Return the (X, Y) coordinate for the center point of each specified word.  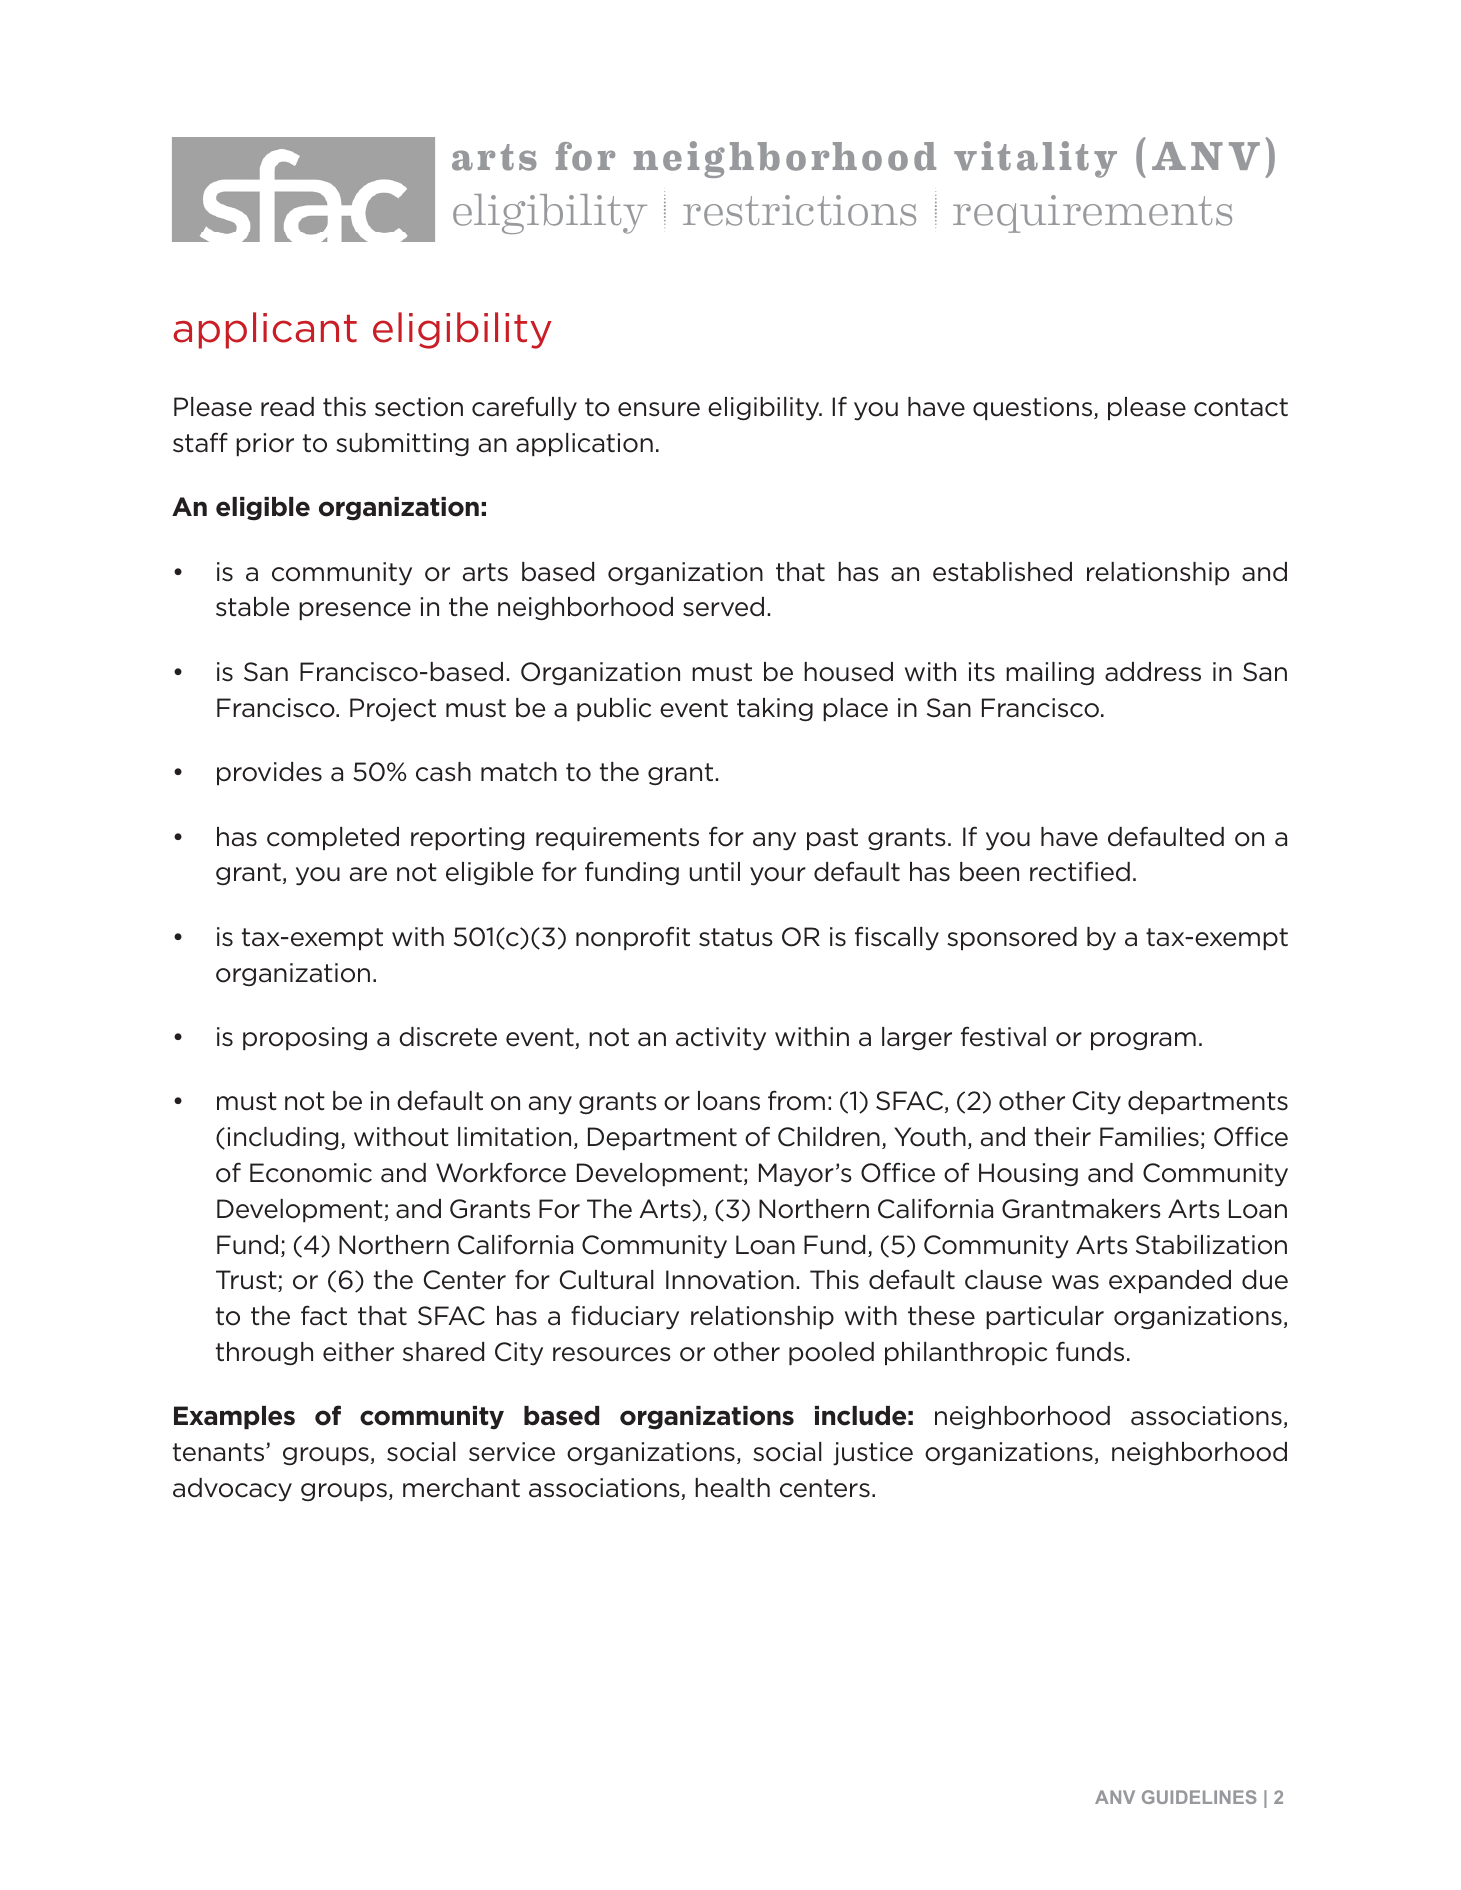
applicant (265, 330)
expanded (1170, 1281)
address (1153, 672)
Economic (311, 1173)
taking (775, 710)
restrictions (799, 210)
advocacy (232, 1490)
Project (393, 710)
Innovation (730, 1280)
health (732, 1488)
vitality (1035, 159)
